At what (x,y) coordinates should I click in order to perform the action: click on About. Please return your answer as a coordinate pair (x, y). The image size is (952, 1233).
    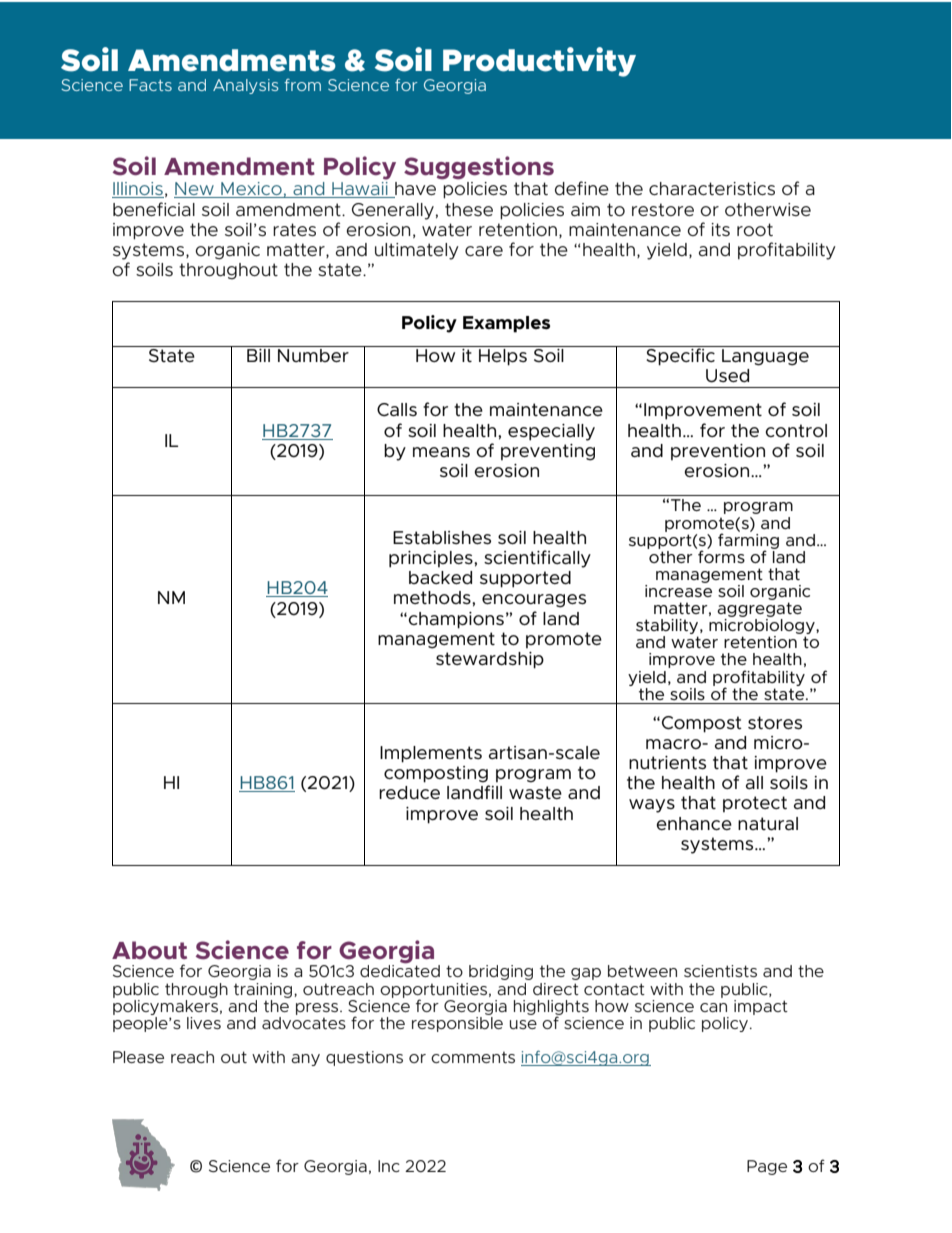
    Looking at the image, I should click on (149, 950).
